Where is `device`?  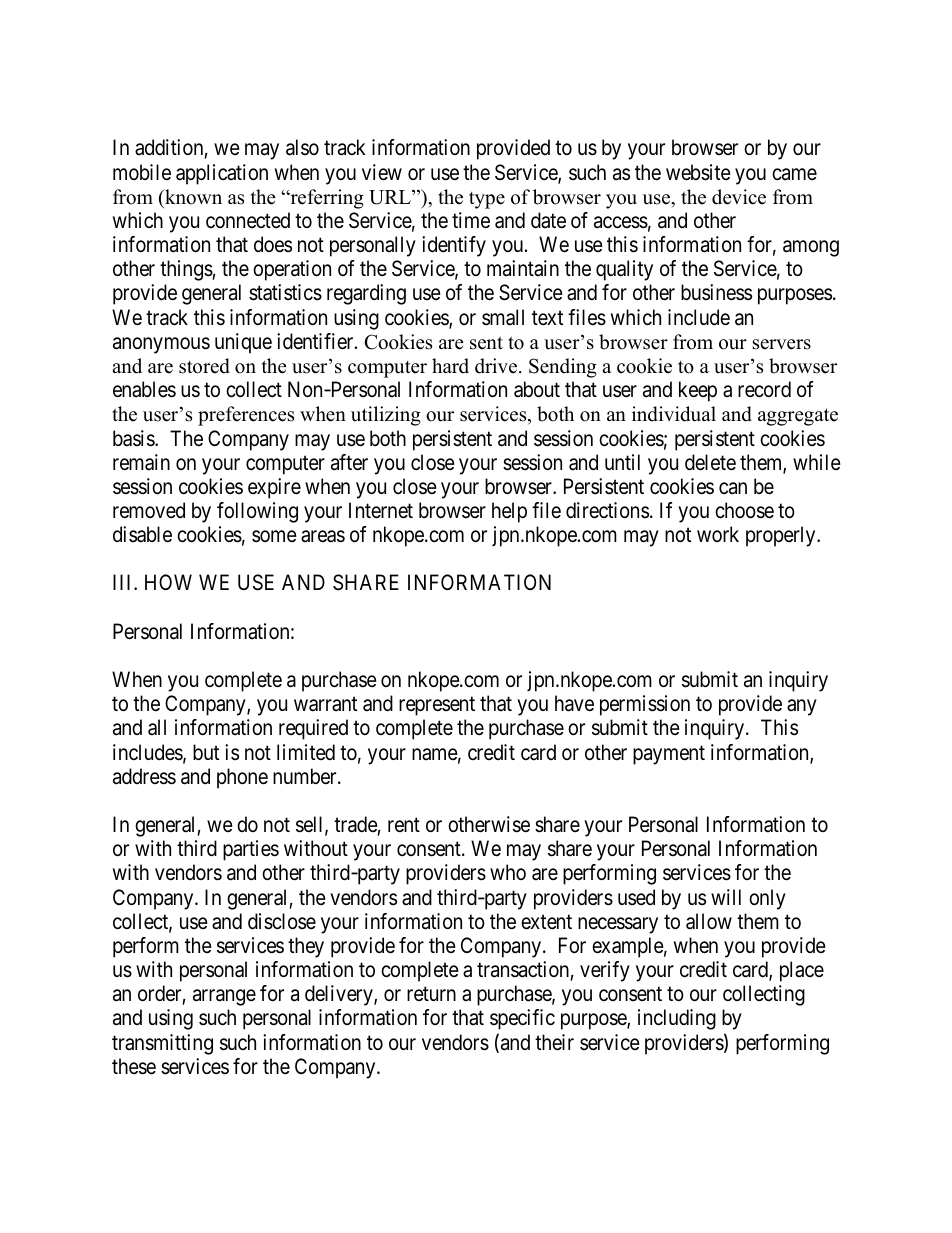
device is located at coordinates (739, 197).
